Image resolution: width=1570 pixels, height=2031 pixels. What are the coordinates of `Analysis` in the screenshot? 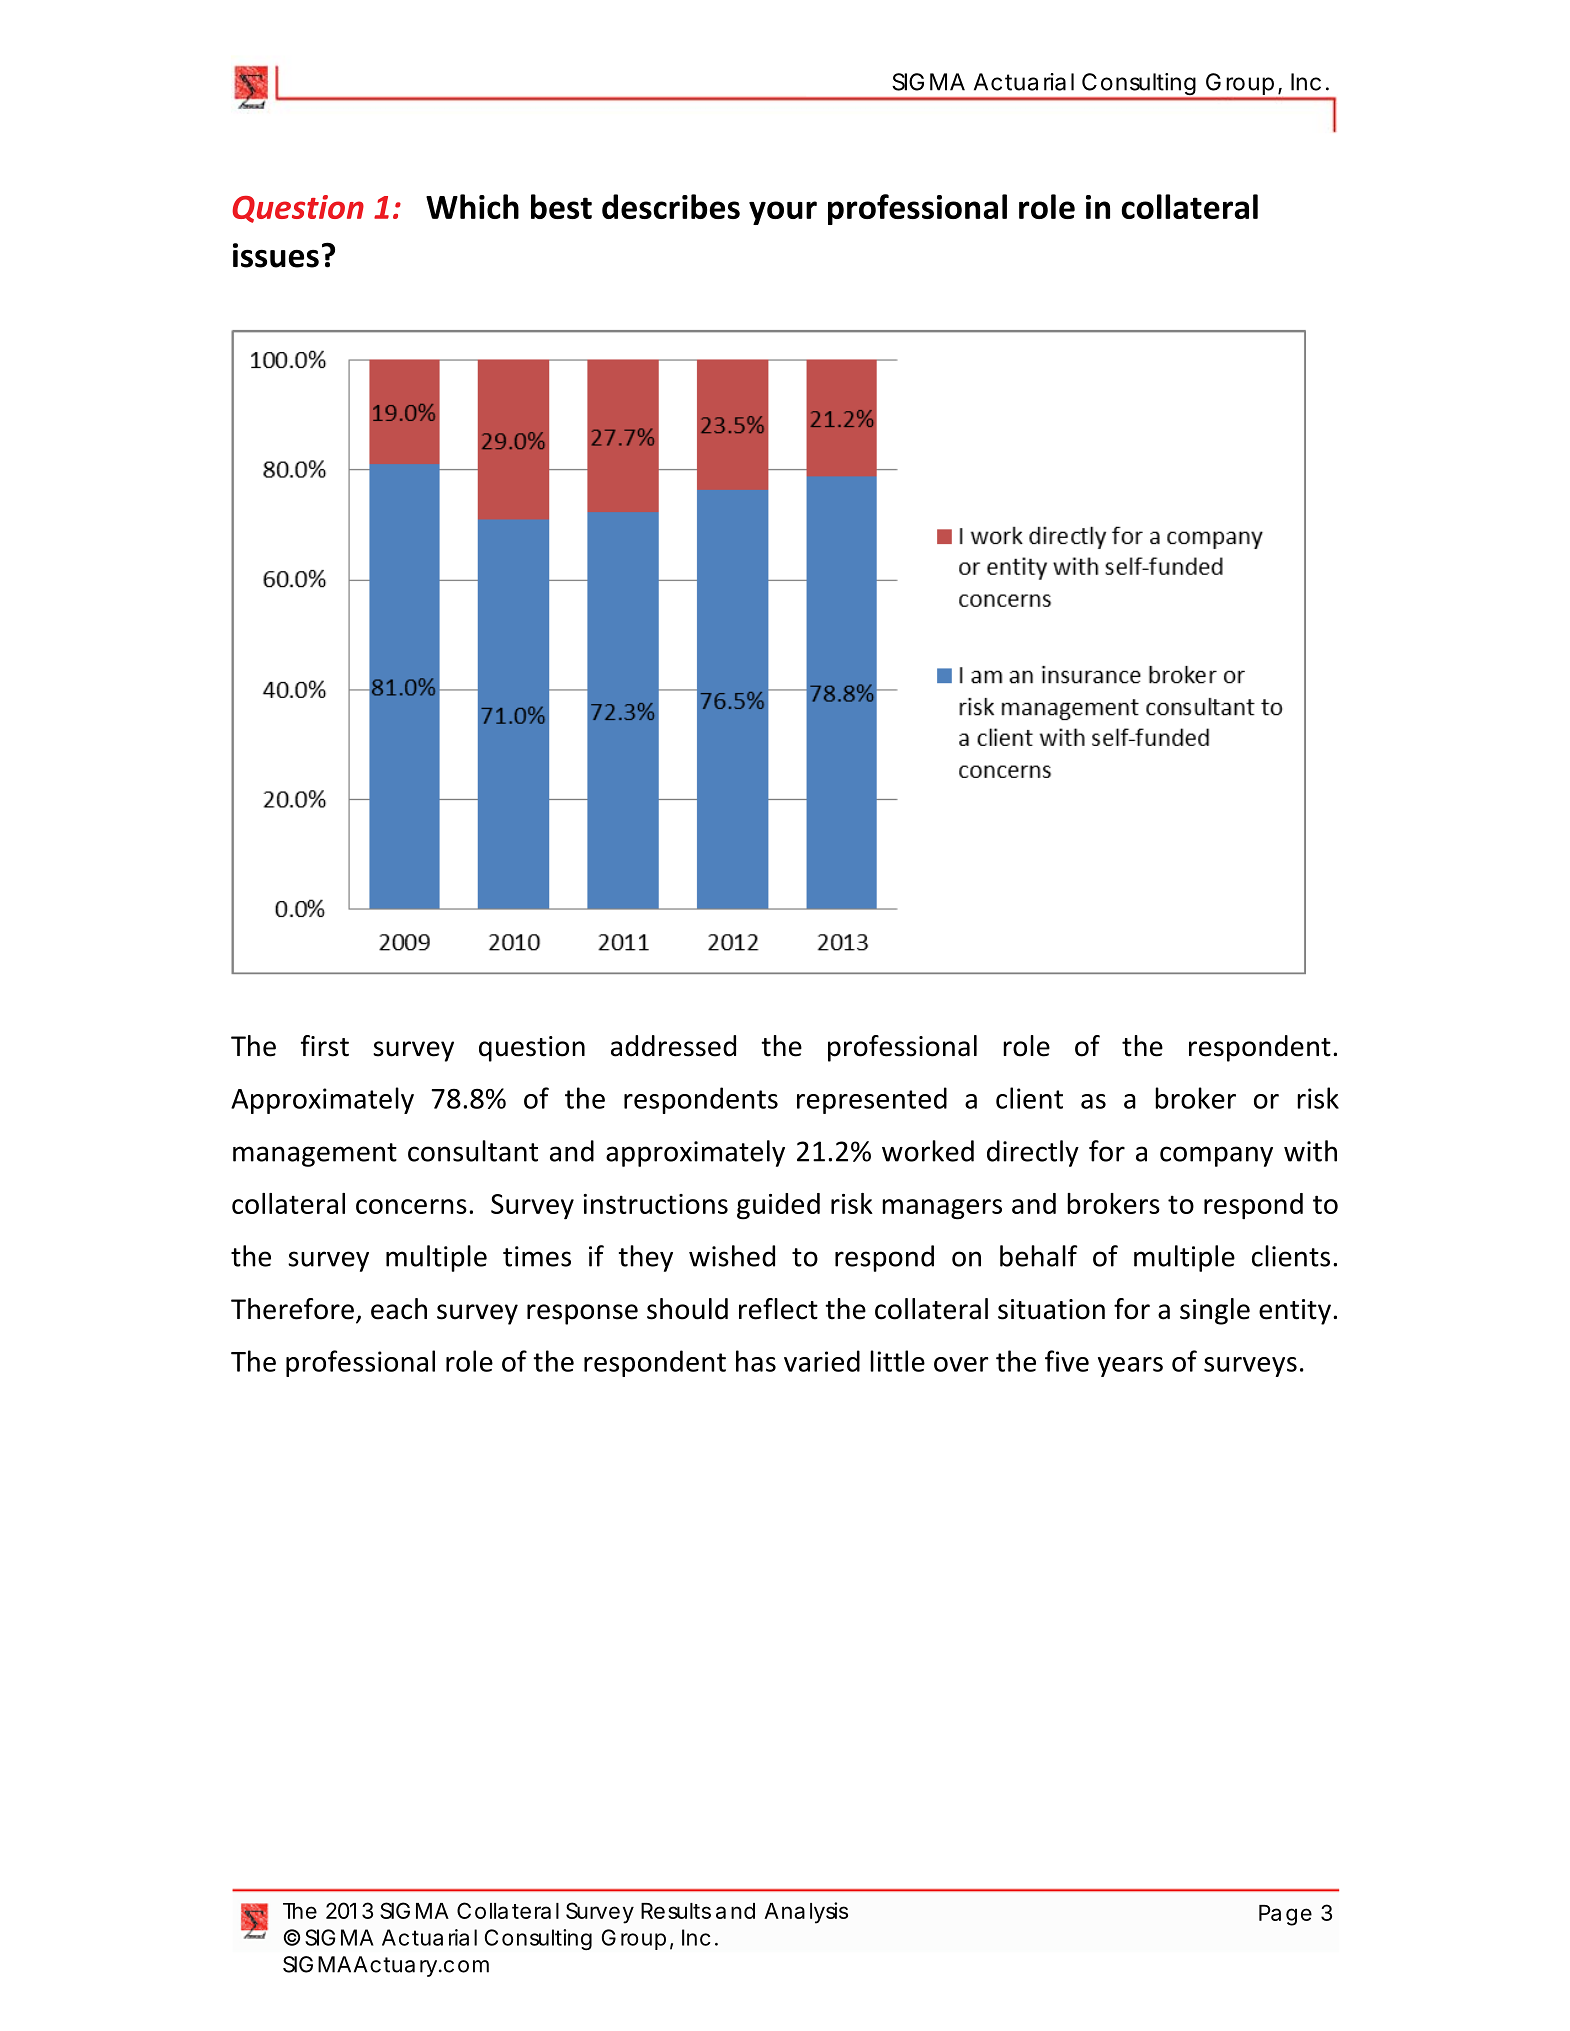 It's located at (806, 1913).
